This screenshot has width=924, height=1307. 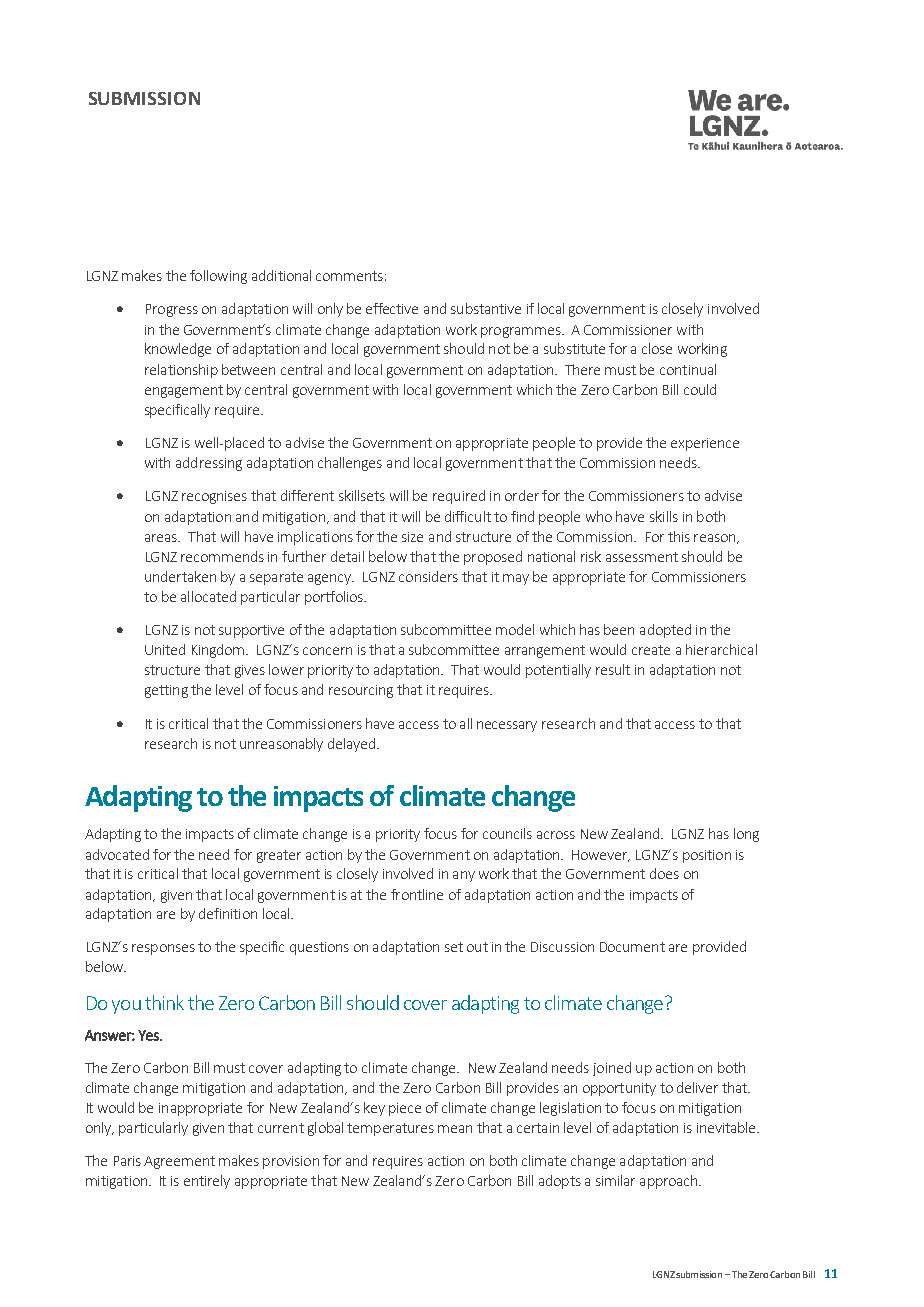 I want to click on experience, so click(x=705, y=444).
